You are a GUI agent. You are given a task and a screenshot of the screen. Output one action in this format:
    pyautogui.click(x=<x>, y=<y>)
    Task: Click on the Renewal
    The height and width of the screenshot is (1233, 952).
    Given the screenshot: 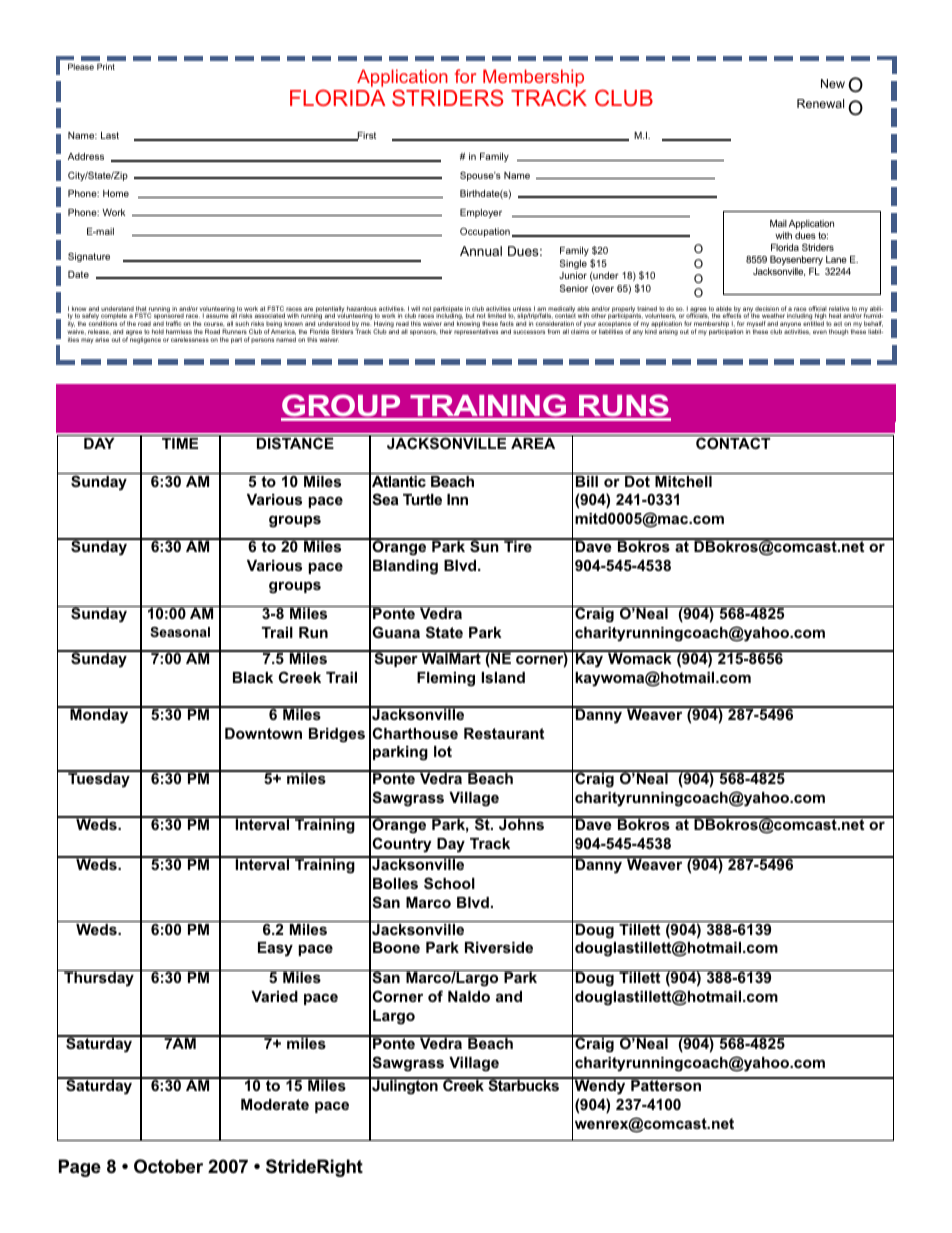 What is the action you would take?
    pyautogui.click(x=820, y=103)
